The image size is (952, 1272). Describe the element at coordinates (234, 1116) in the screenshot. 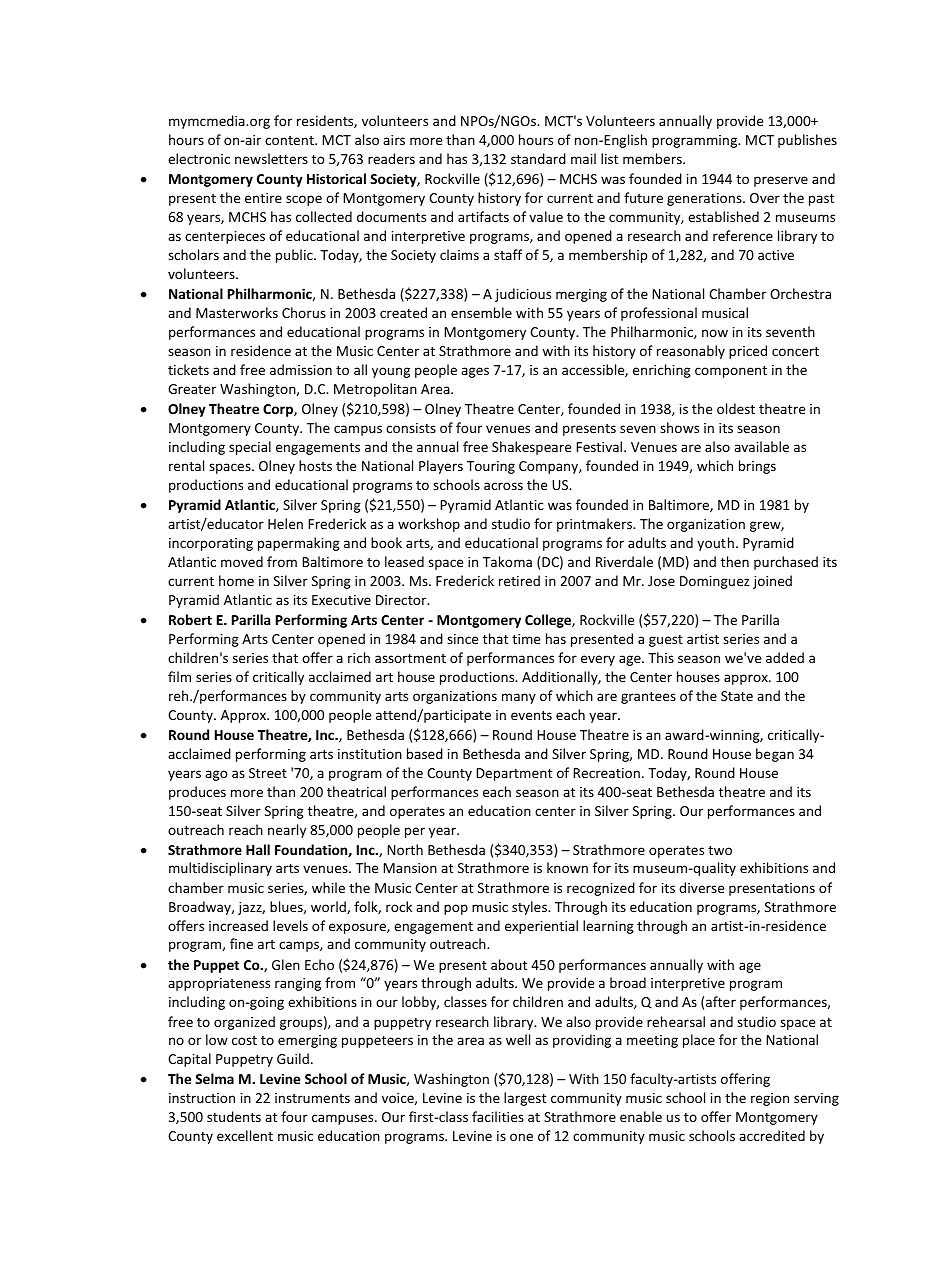

I see `students` at that location.
